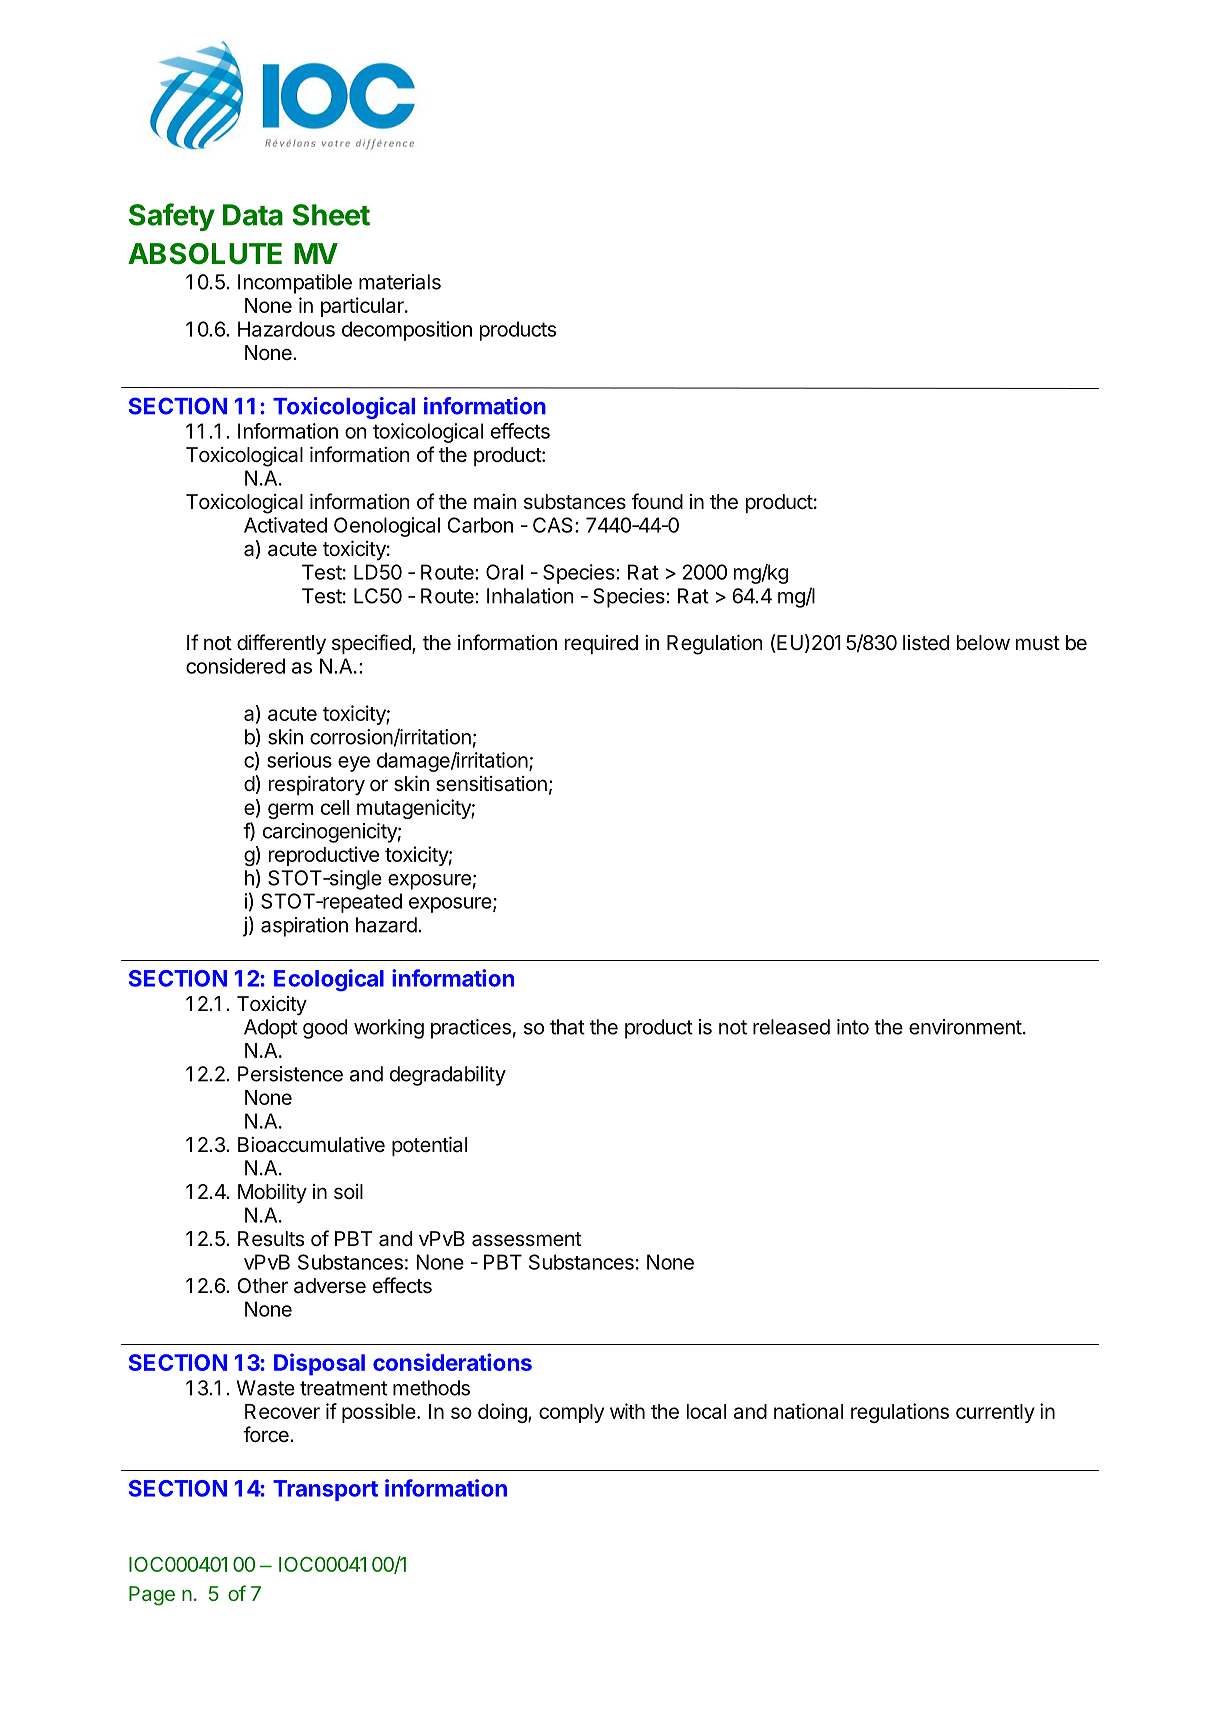  What do you see at coordinates (400, 282) in the page?
I see `materials` at bounding box center [400, 282].
